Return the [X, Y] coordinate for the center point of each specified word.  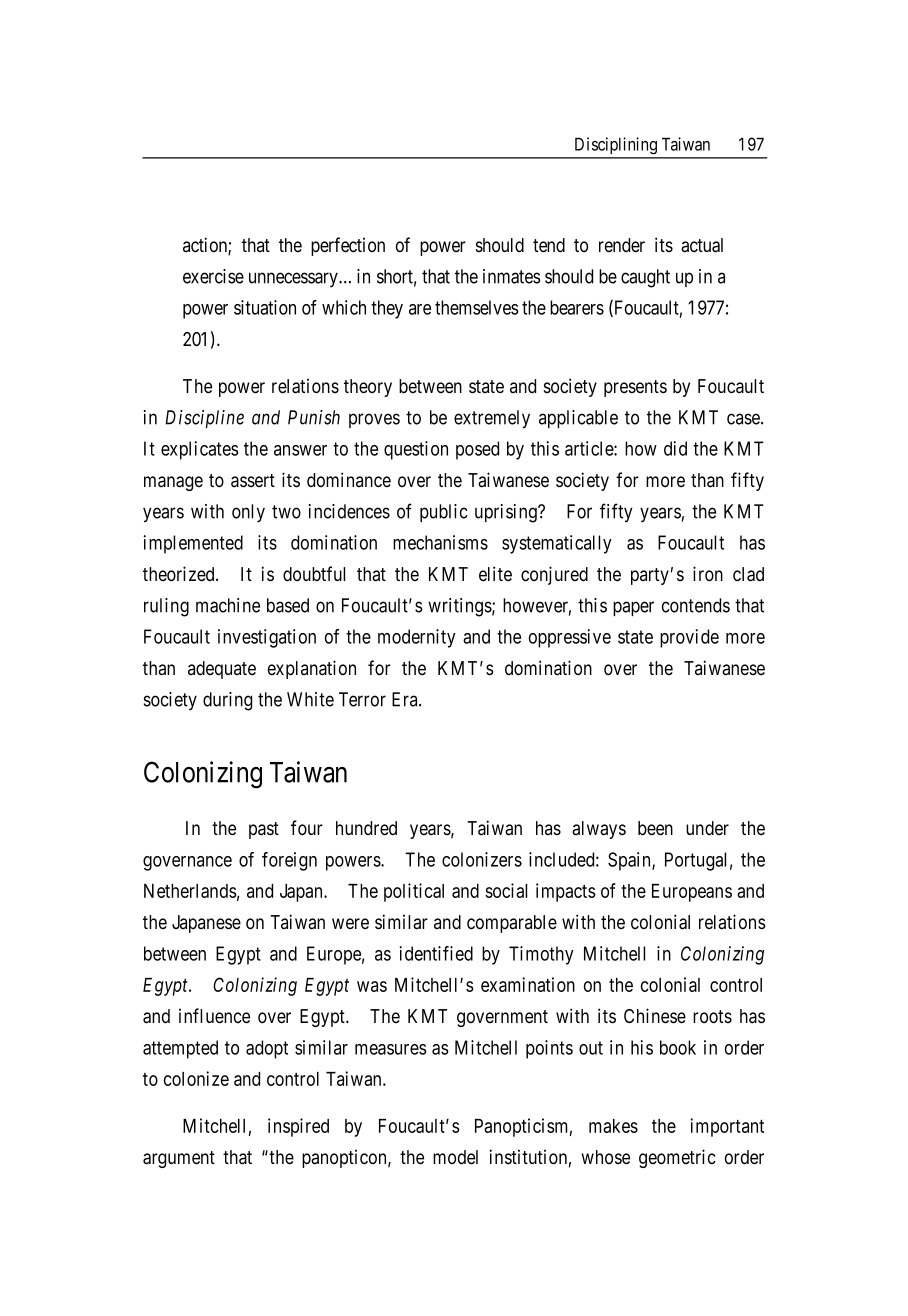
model [455, 1157]
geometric [677, 1158]
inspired [298, 1127]
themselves [477, 307]
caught [645, 278]
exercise [213, 276]
